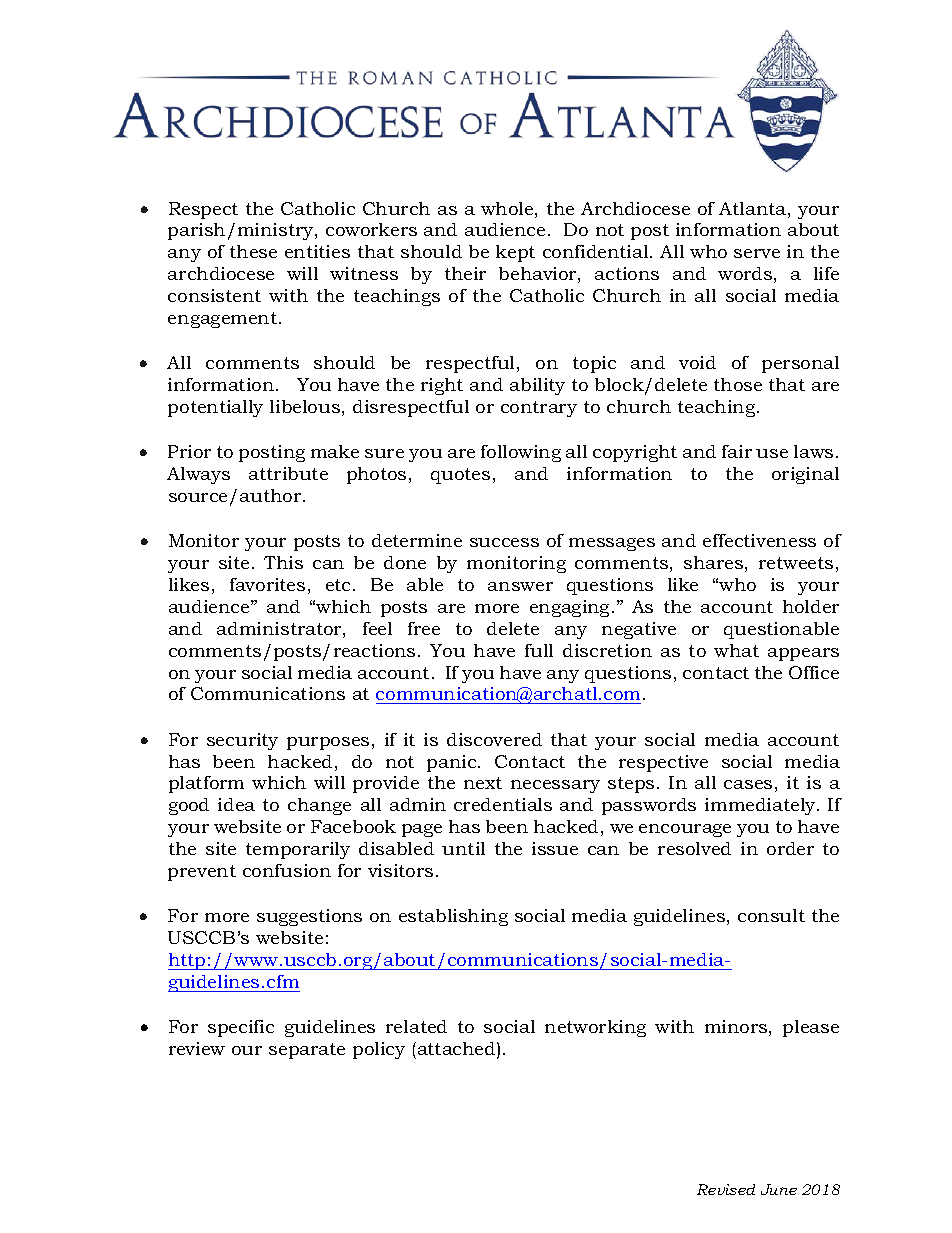 This page has width=952, height=1233. What do you see at coordinates (515, 253) in the page?
I see `kept` at bounding box center [515, 253].
